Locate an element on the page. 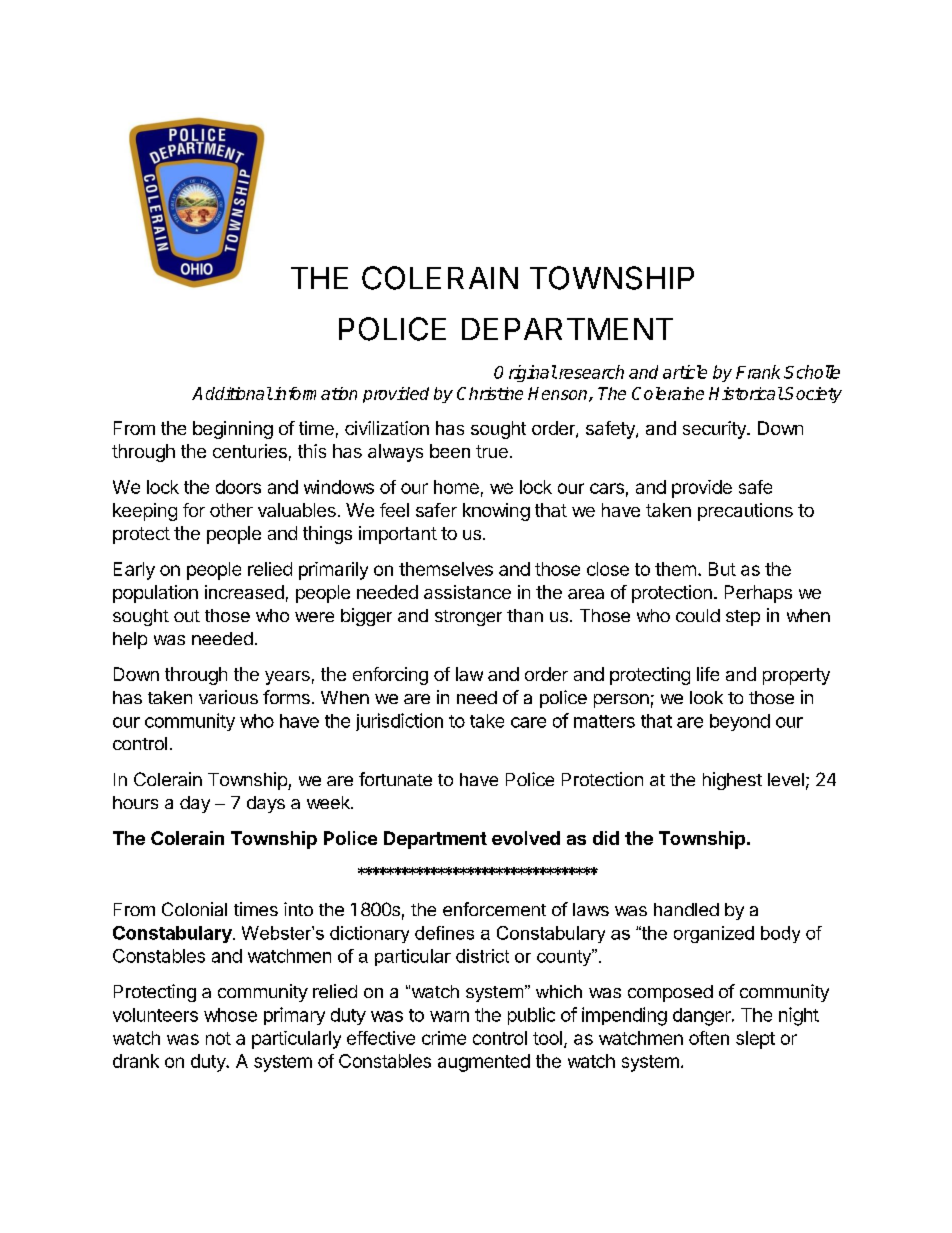 This document has height=1233, width=952. days is located at coordinates (266, 804).
